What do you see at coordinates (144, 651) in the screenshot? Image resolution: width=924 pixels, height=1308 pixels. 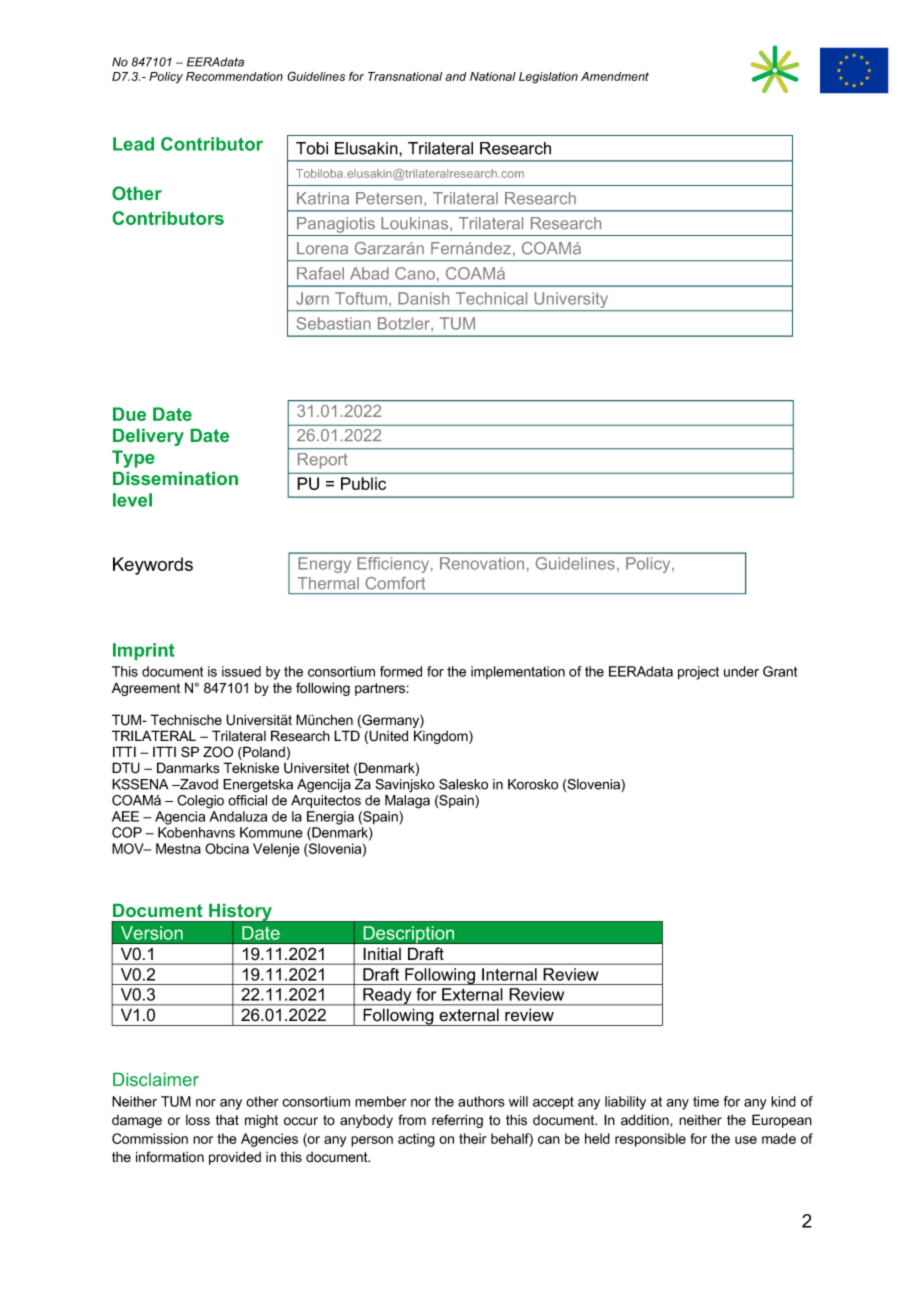 I see `Imprint` at bounding box center [144, 651].
